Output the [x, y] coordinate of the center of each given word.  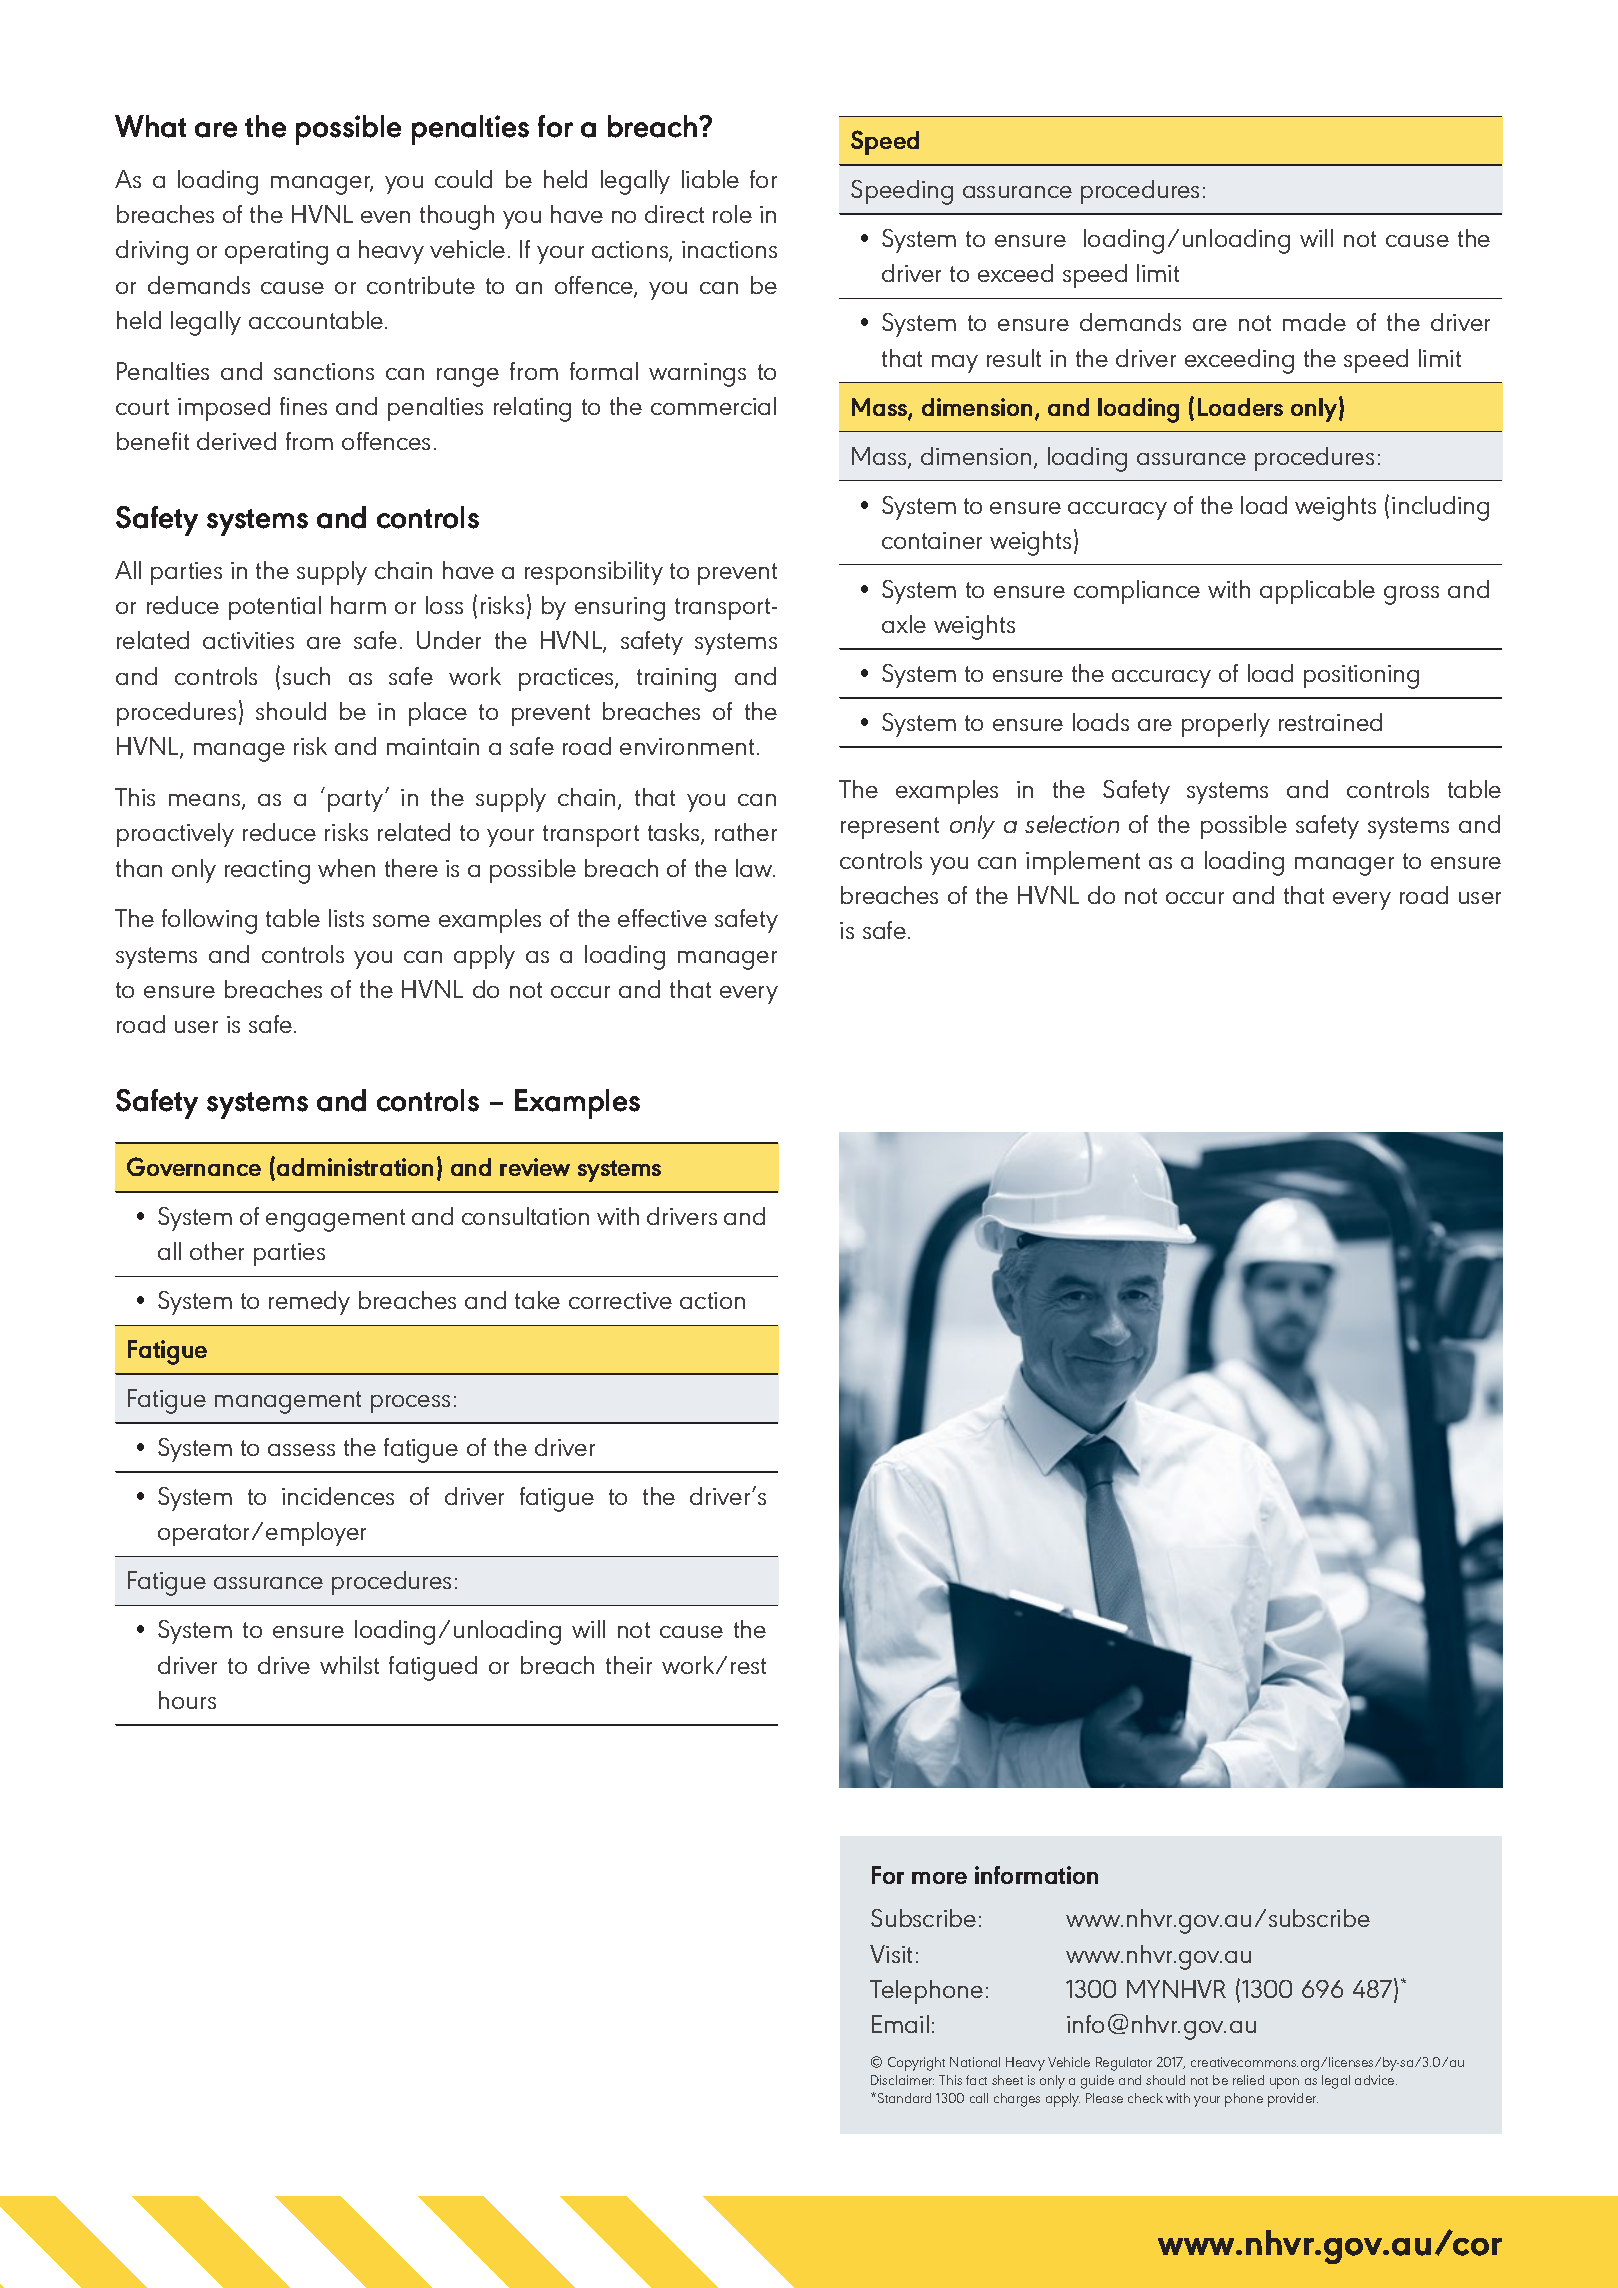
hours [187, 1700]
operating [276, 253]
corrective [620, 1300]
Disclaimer [902, 2080]
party [357, 801]
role [732, 214]
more [939, 1878]
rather [746, 832]
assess [301, 1450]
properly [1226, 725]
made [1314, 322]
